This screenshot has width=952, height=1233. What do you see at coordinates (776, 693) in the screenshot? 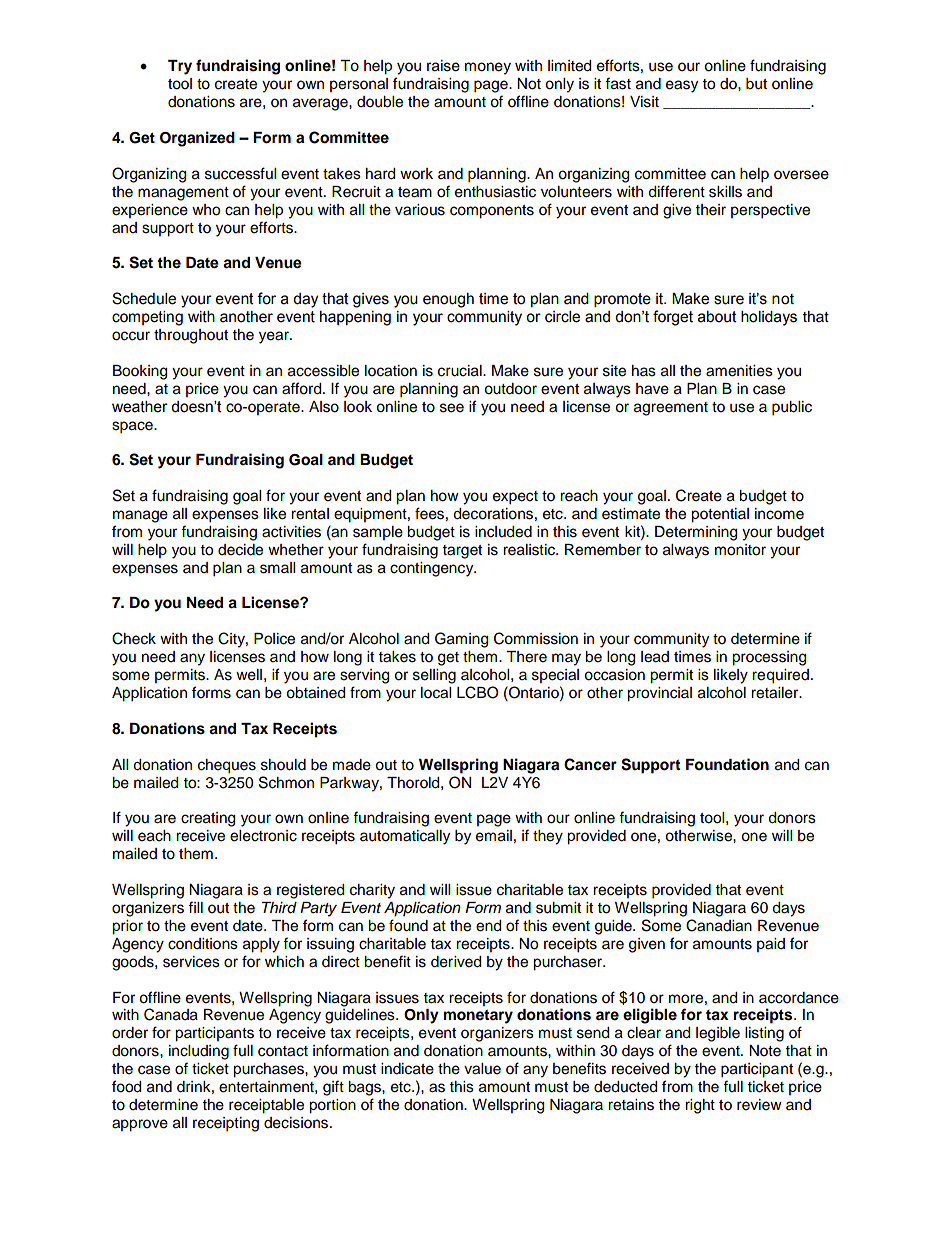
I see `retailer` at bounding box center [776, 693].
